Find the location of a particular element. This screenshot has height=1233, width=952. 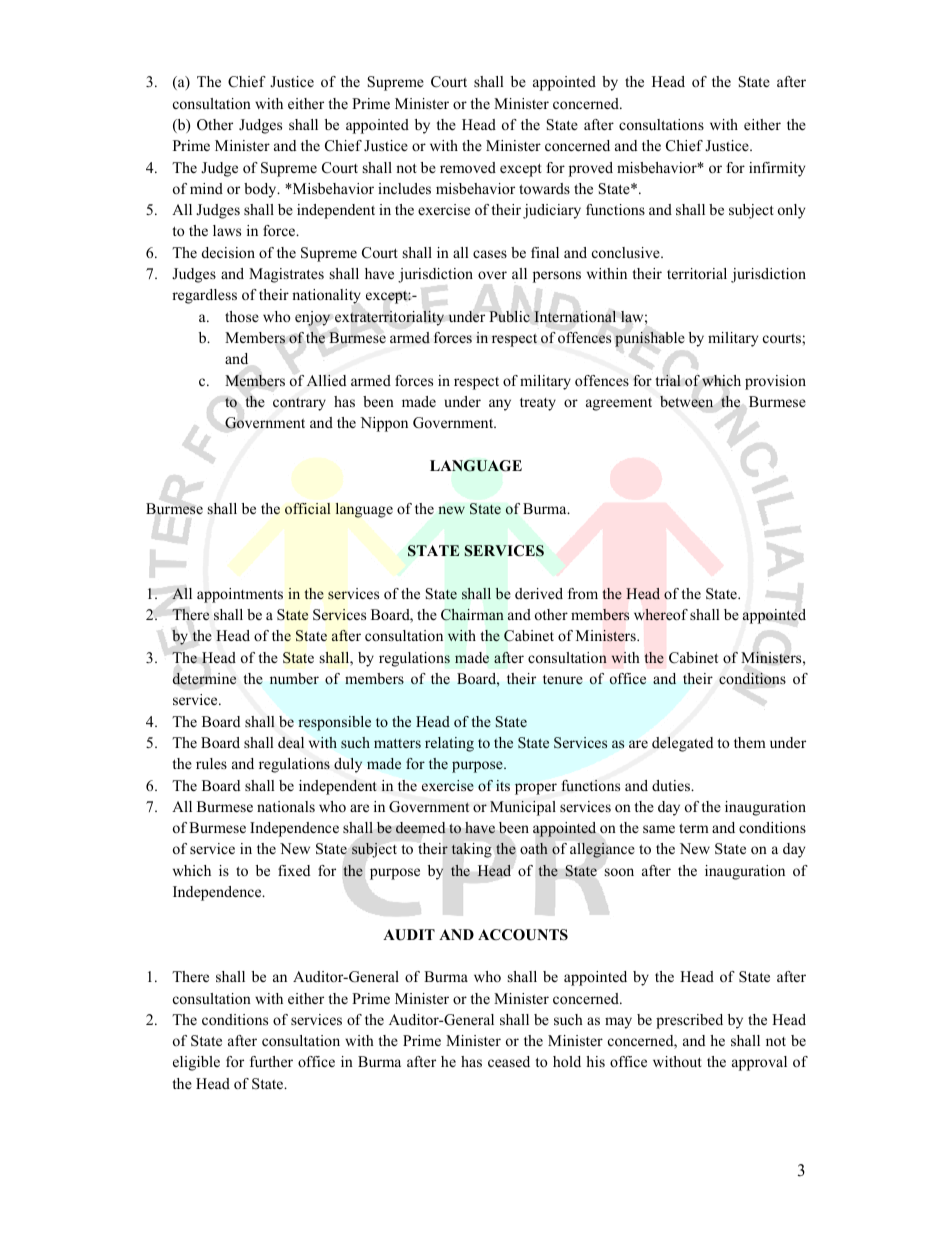

body is located at coordinates (261, 190).
